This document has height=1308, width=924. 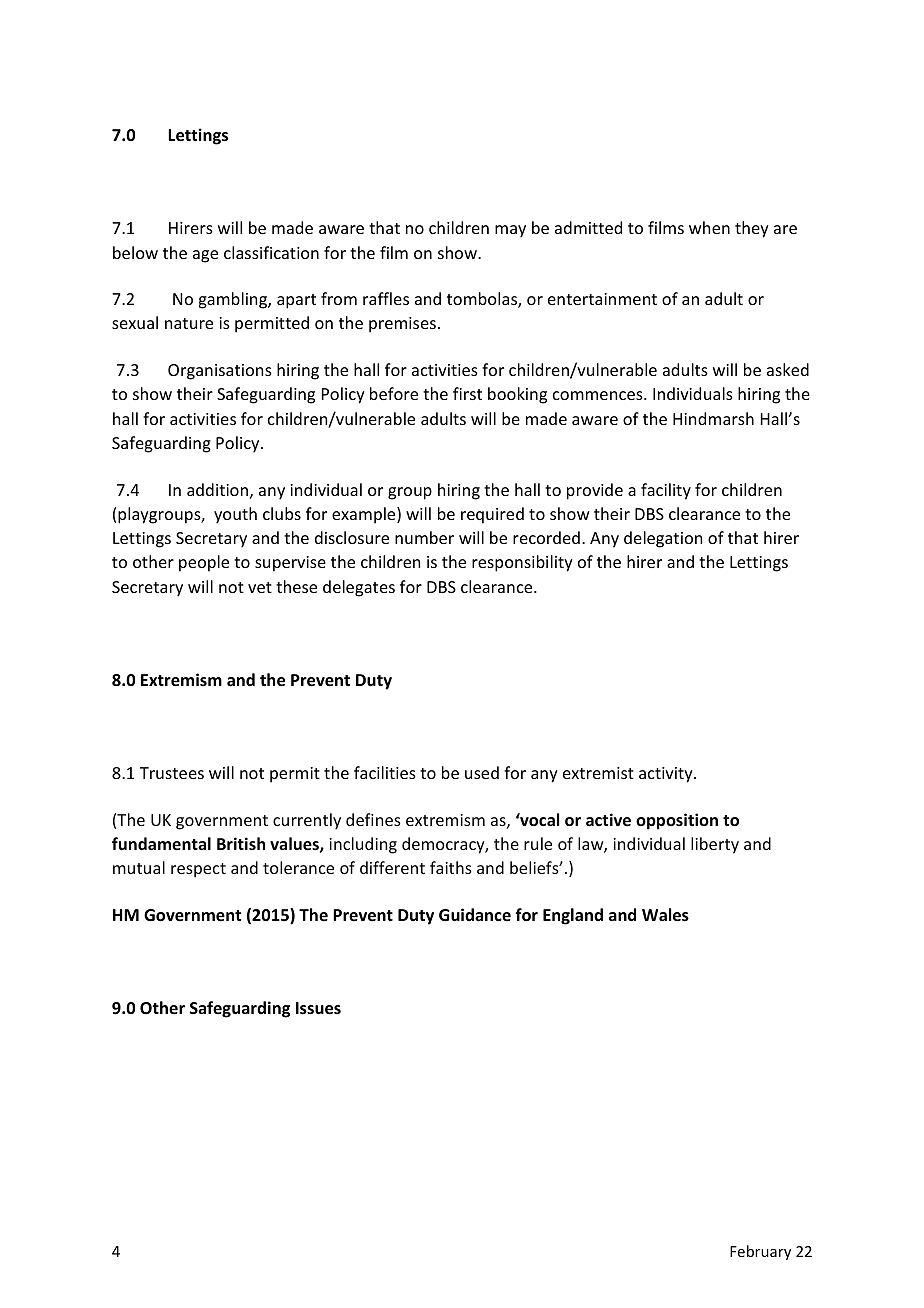 What do you see at coordinates (475, 915) in the document?
I see `Guidance` at bounding box center [475, 915].
